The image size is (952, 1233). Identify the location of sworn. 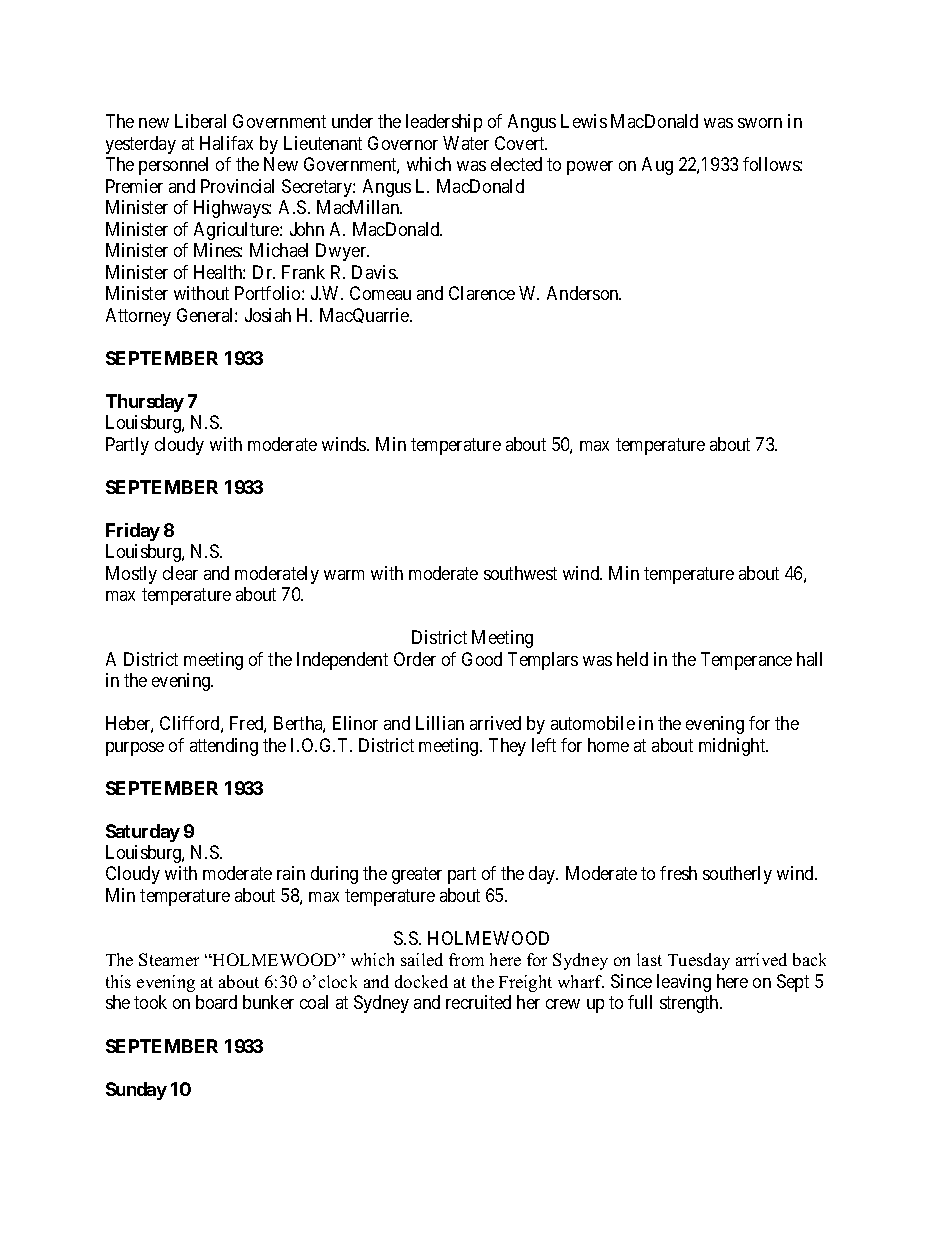
(760, 123).
